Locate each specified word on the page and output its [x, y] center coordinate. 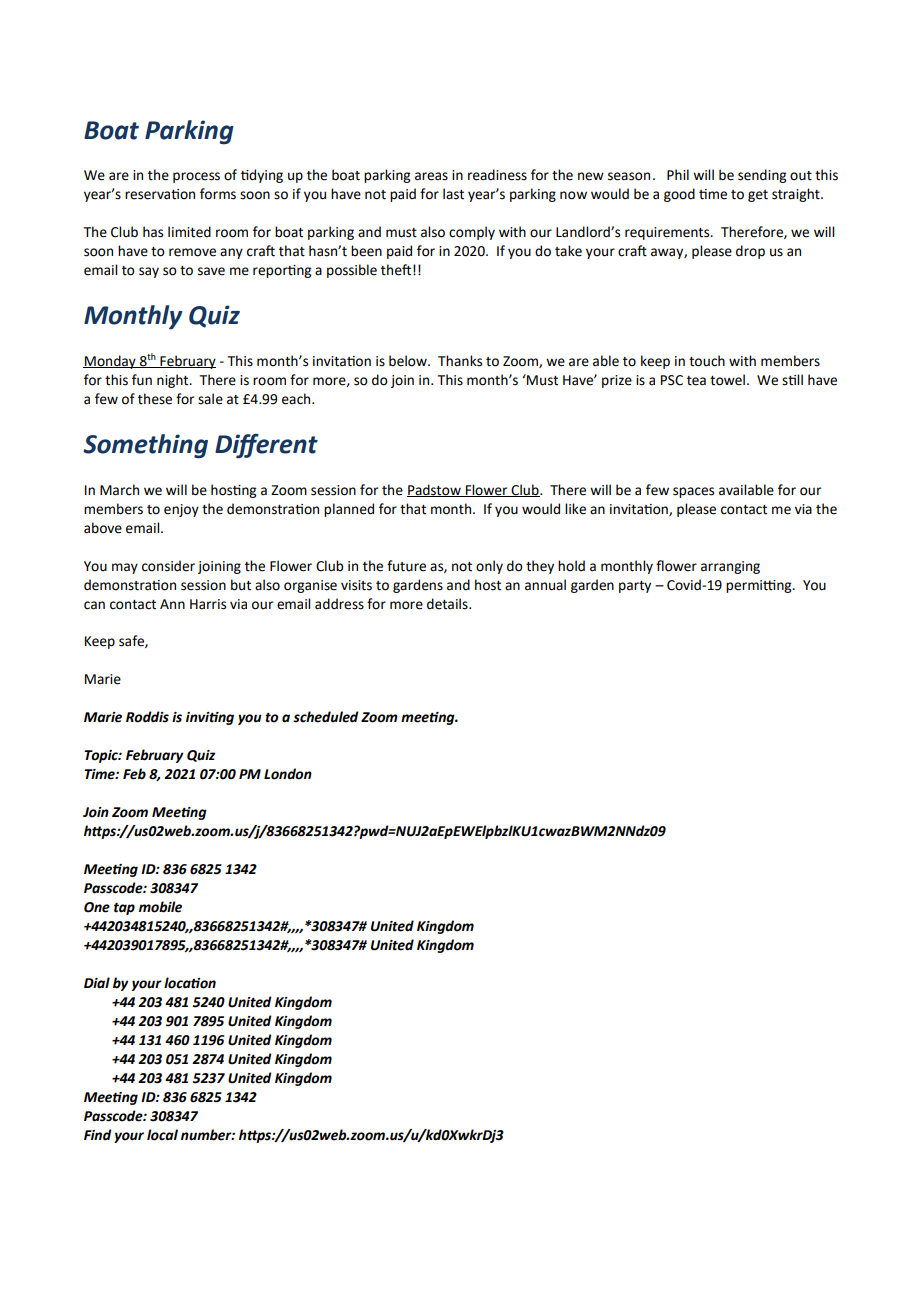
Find [98, 1135]
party [635, 587]
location [190, 983]
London [288, 774]
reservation [160, 194]
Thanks [460, 361]
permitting [760, 586]
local [162, 1135]
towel [727, 380]
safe [132, 641]
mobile [160, 907]
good [679, 195]
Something [145, 446]
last [453, 194]
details [448, 604]
